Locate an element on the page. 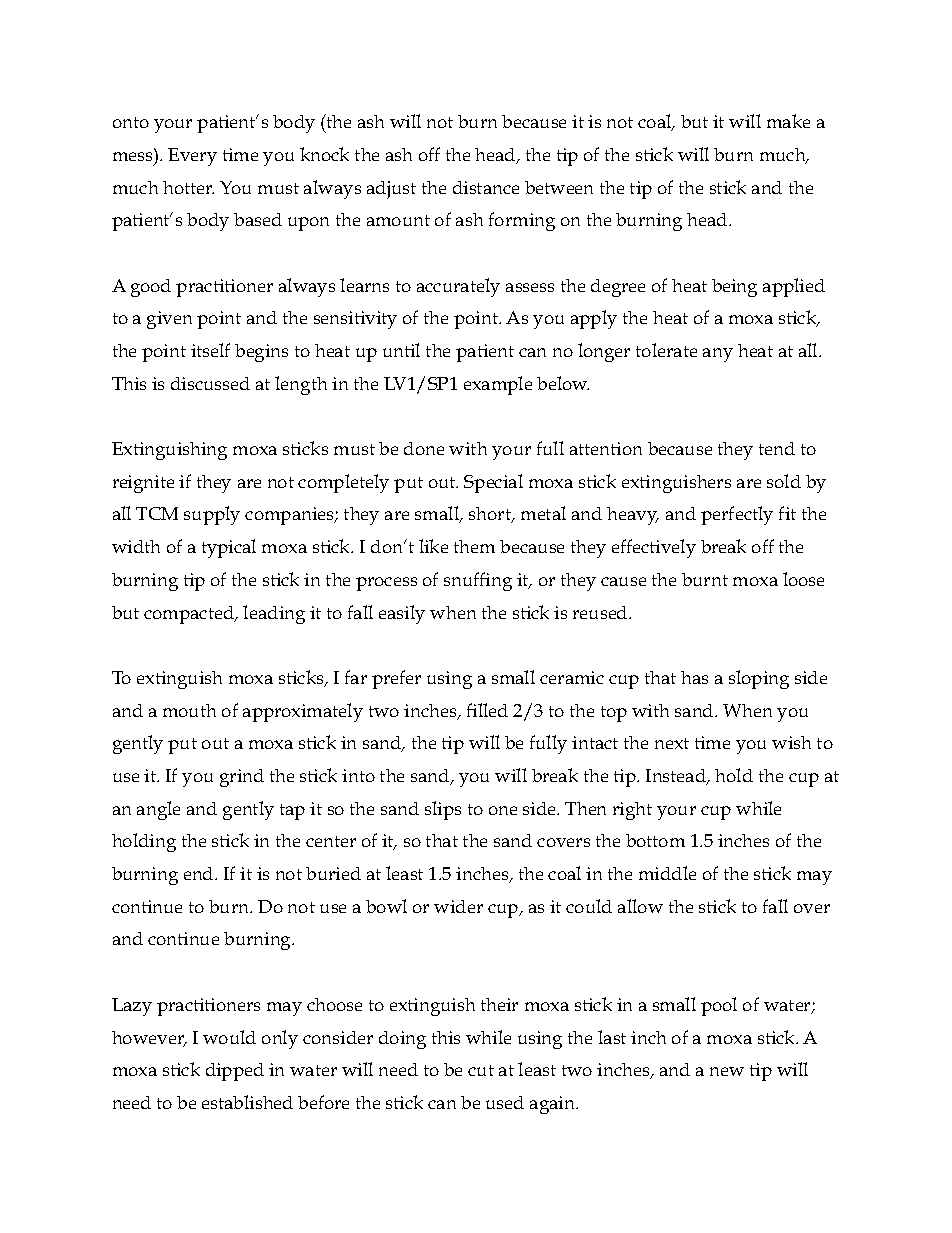 This page has height=1233, width=952. distance is located at coordinates (486, 187).
